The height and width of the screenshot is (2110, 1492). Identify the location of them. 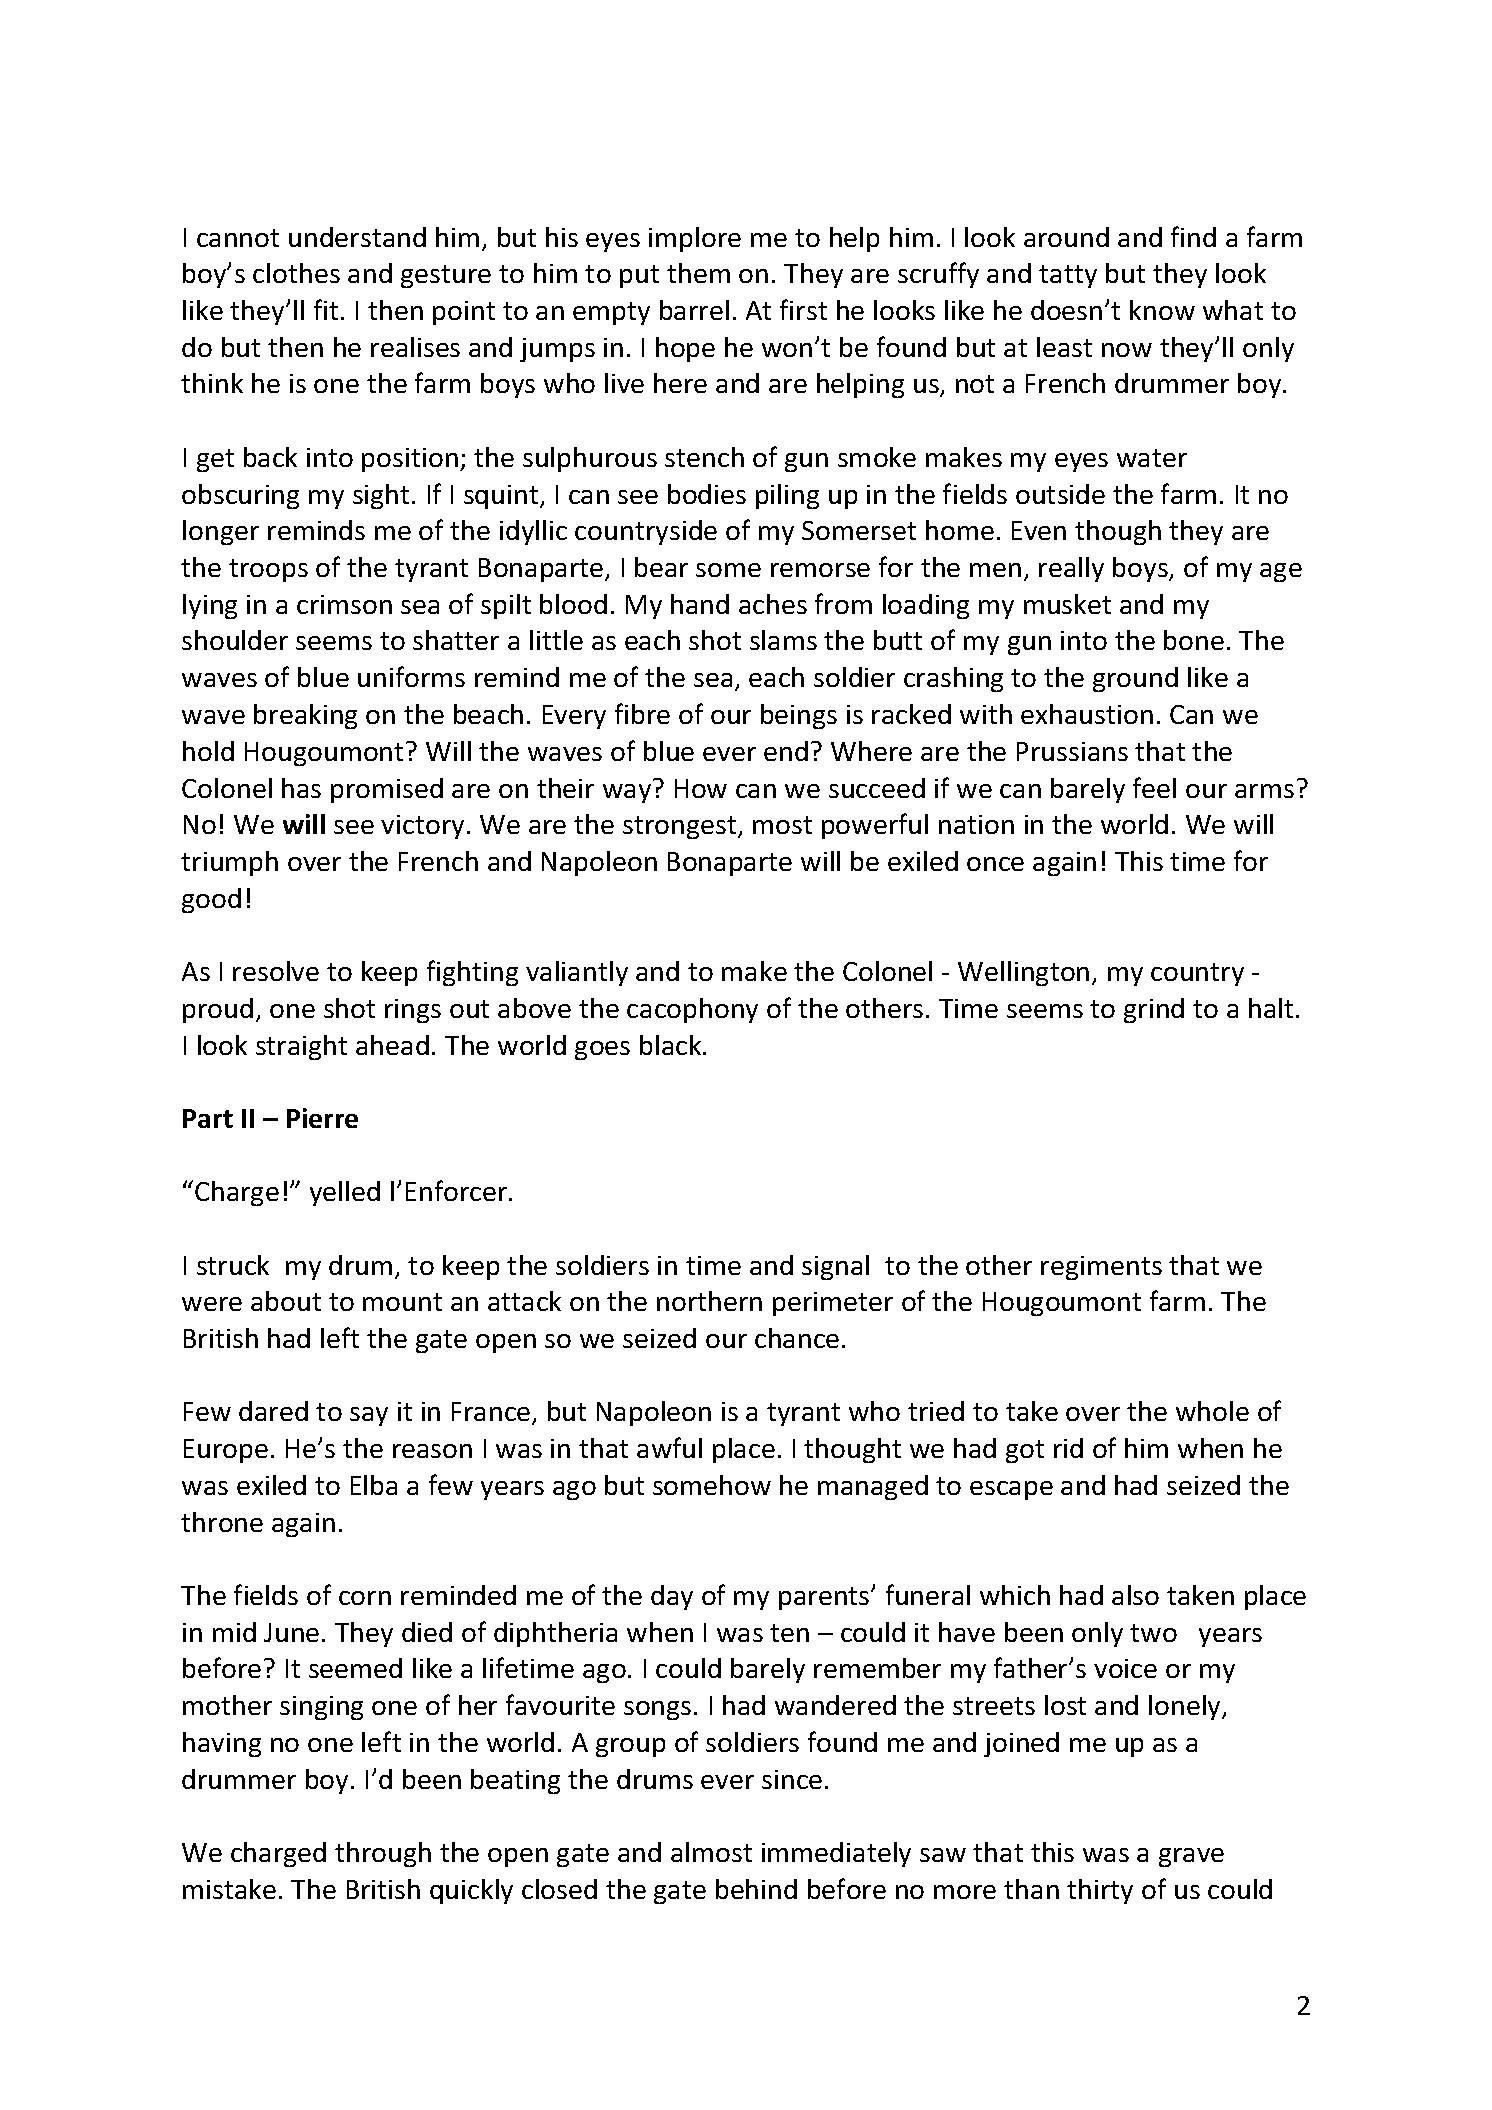
(698, 273).
